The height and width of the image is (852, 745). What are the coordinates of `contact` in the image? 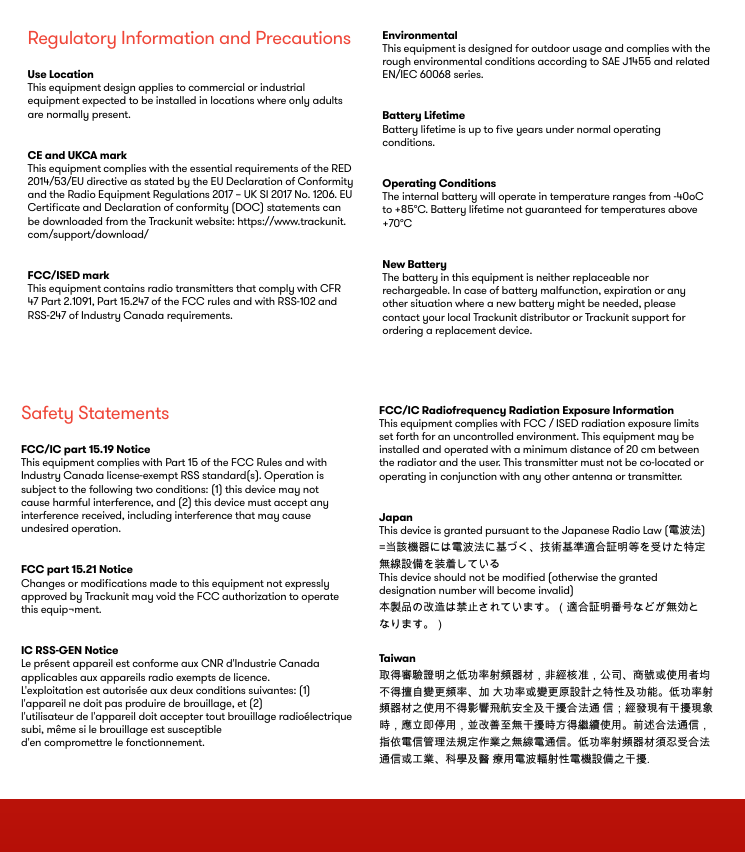 It's located at (401, 317).
